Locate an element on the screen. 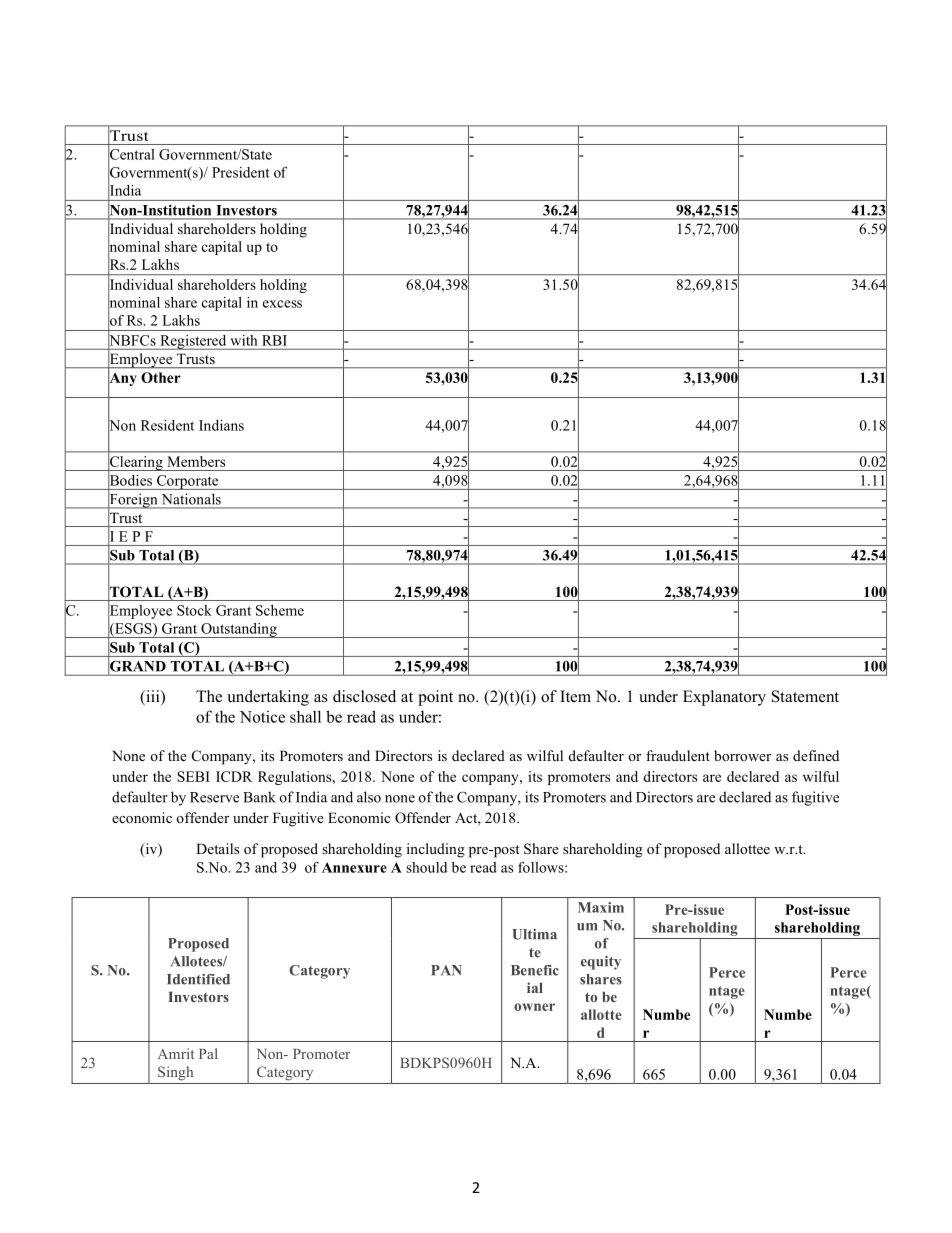 This screenshot has height=1233, width=952. point is located at coordinates (435, 698).
